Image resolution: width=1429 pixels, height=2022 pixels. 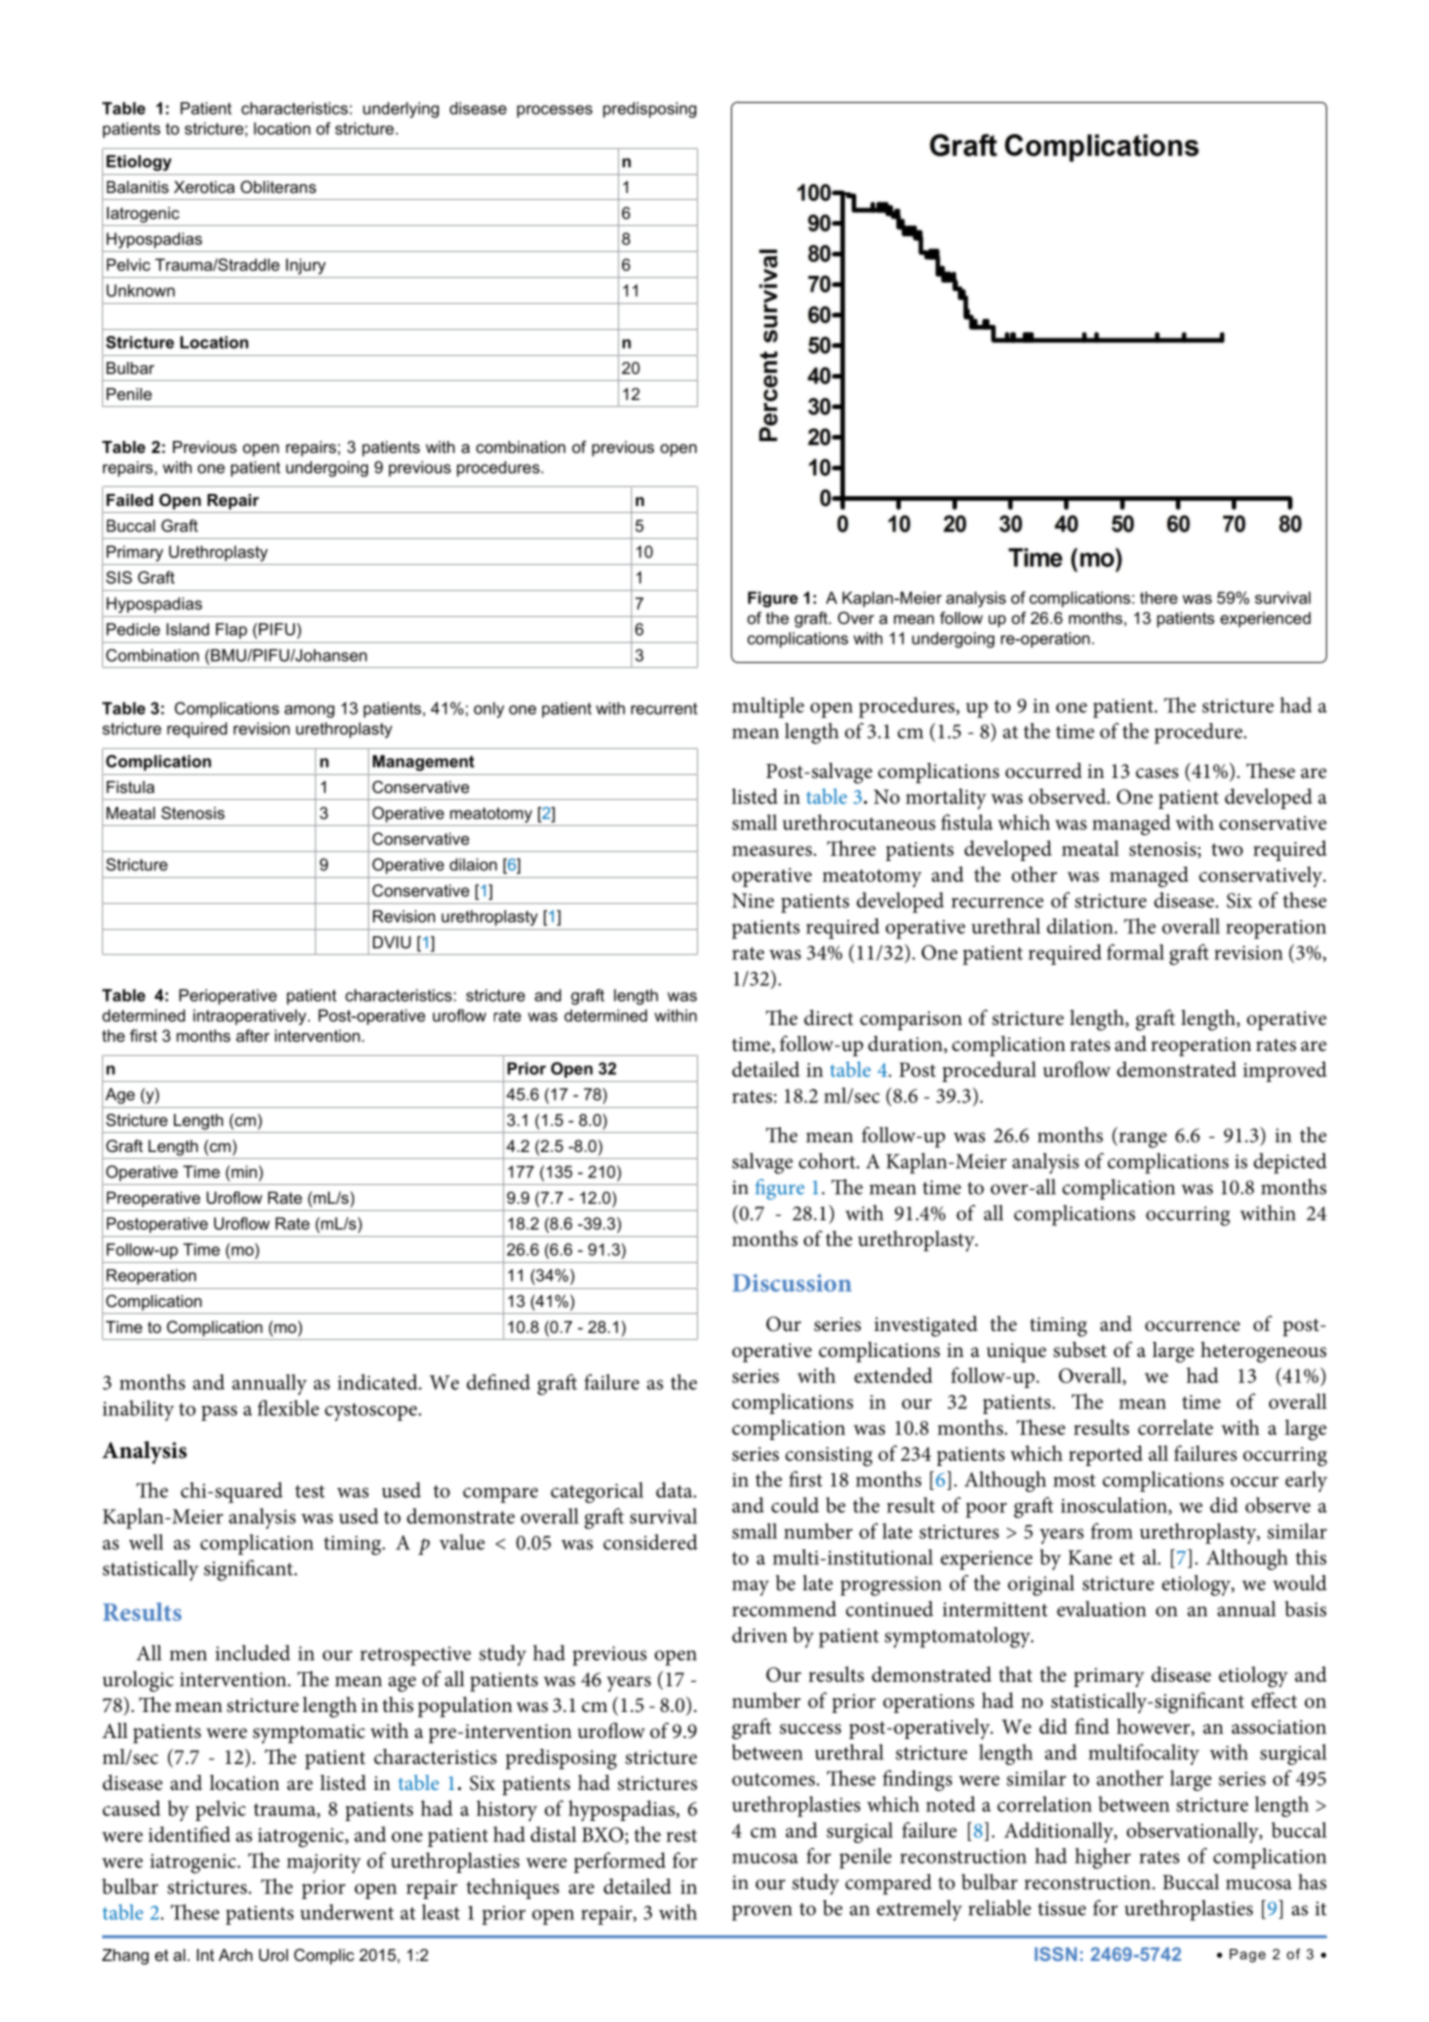 What do you see at coordinates (762, 1913) in the screenshot?
I see `proven` at bounding box center [762, 1913].
